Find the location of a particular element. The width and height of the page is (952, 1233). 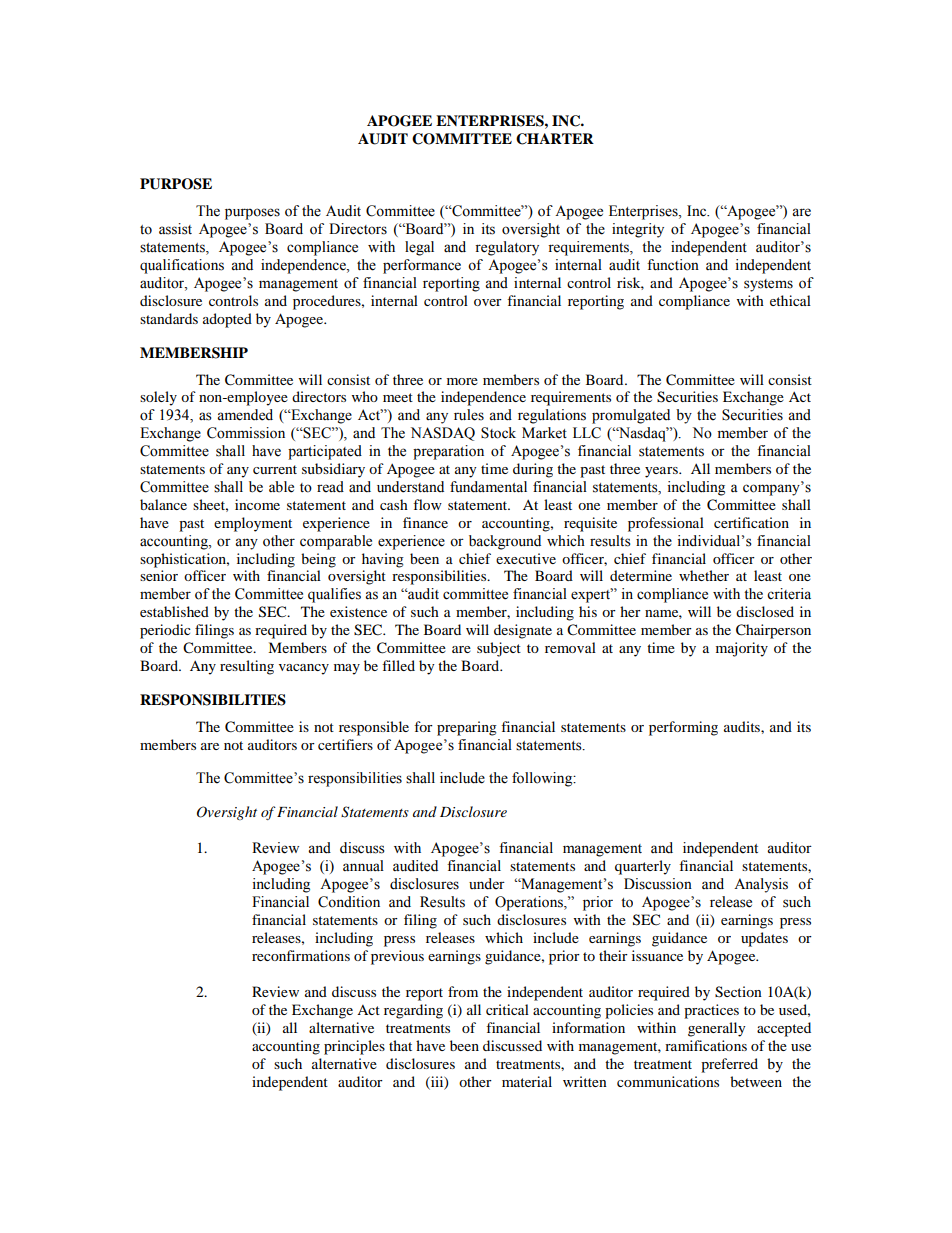

whether is located at coordinates (704, 575).
